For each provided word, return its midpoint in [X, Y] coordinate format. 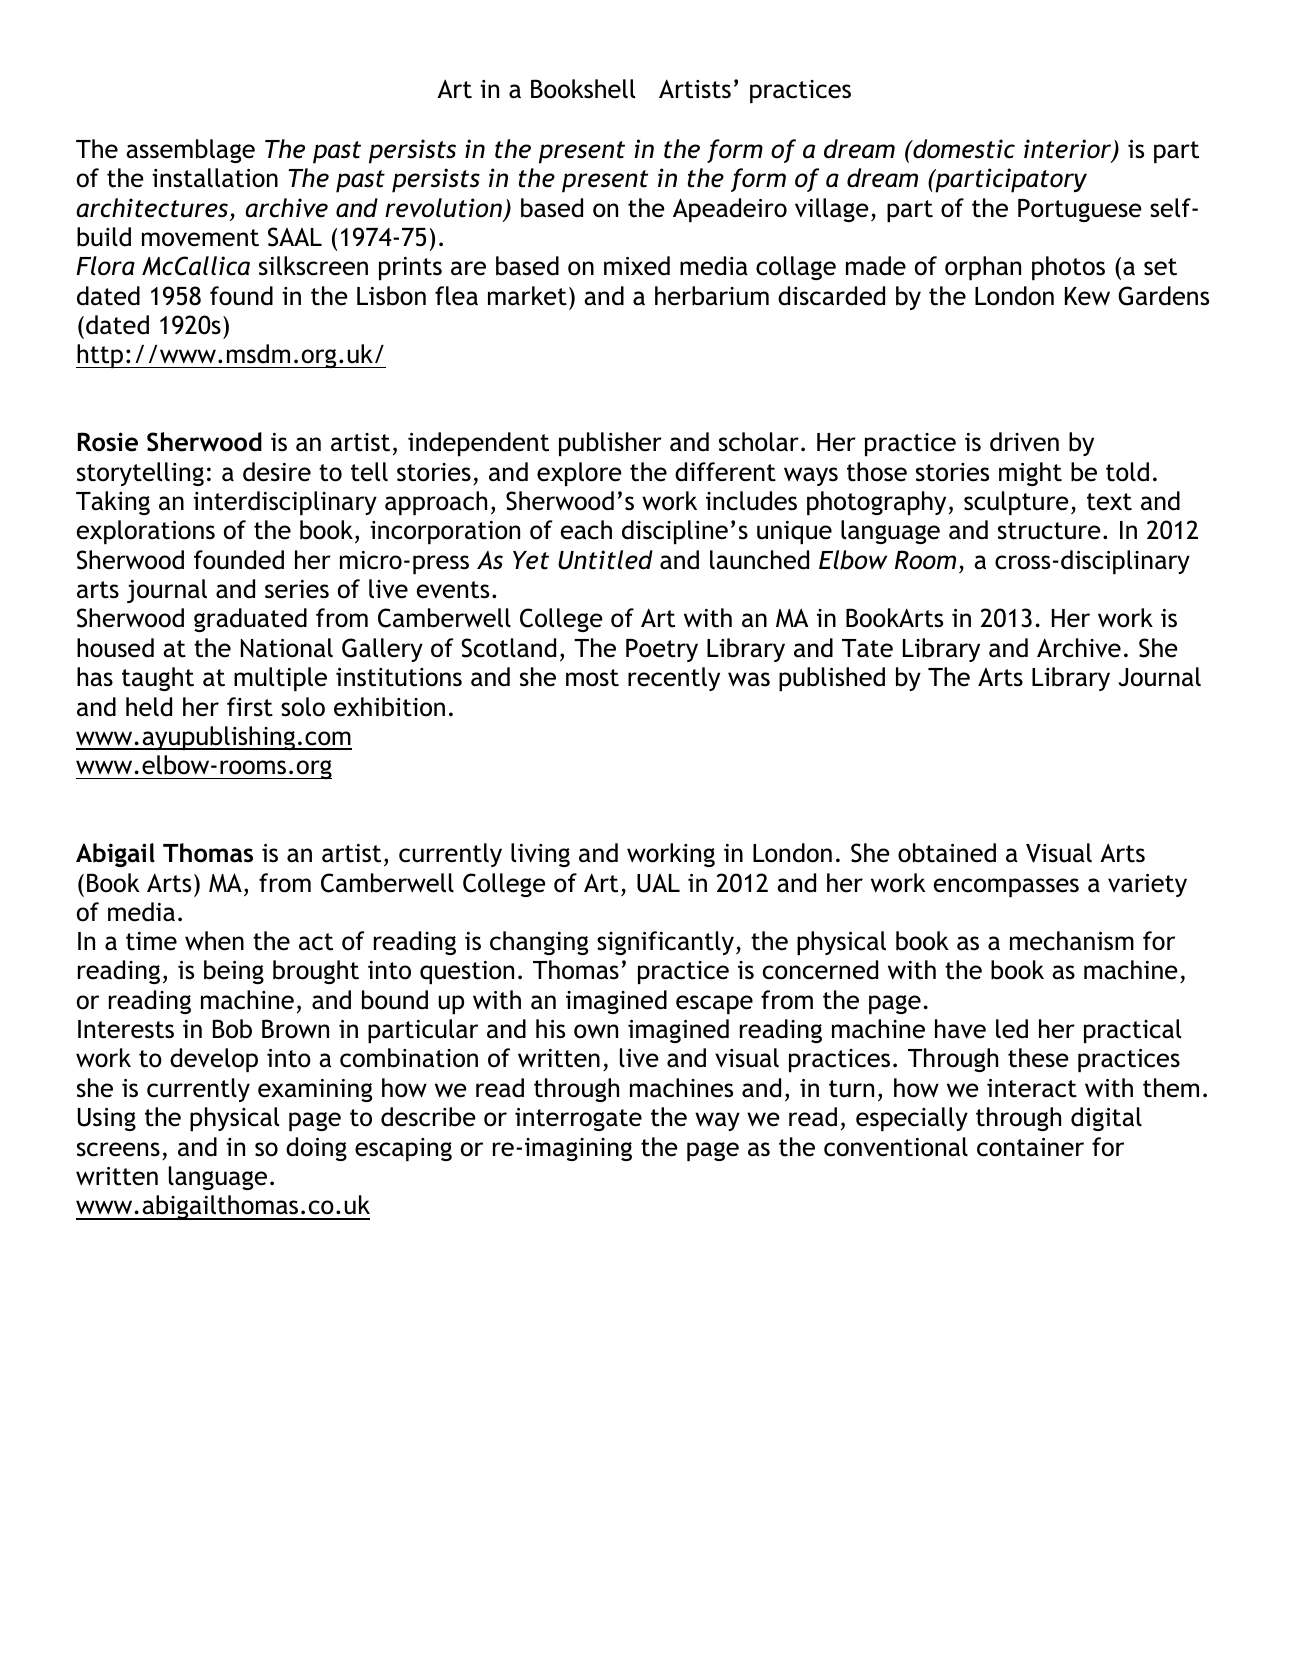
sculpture [1016, 503]
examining [315, 1090]
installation [215, 178]
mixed [637, 266]
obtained [947, 853]
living [540, 855]
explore [579, 474]
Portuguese [1079, 210]
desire [277, 472]
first [250, 707]
